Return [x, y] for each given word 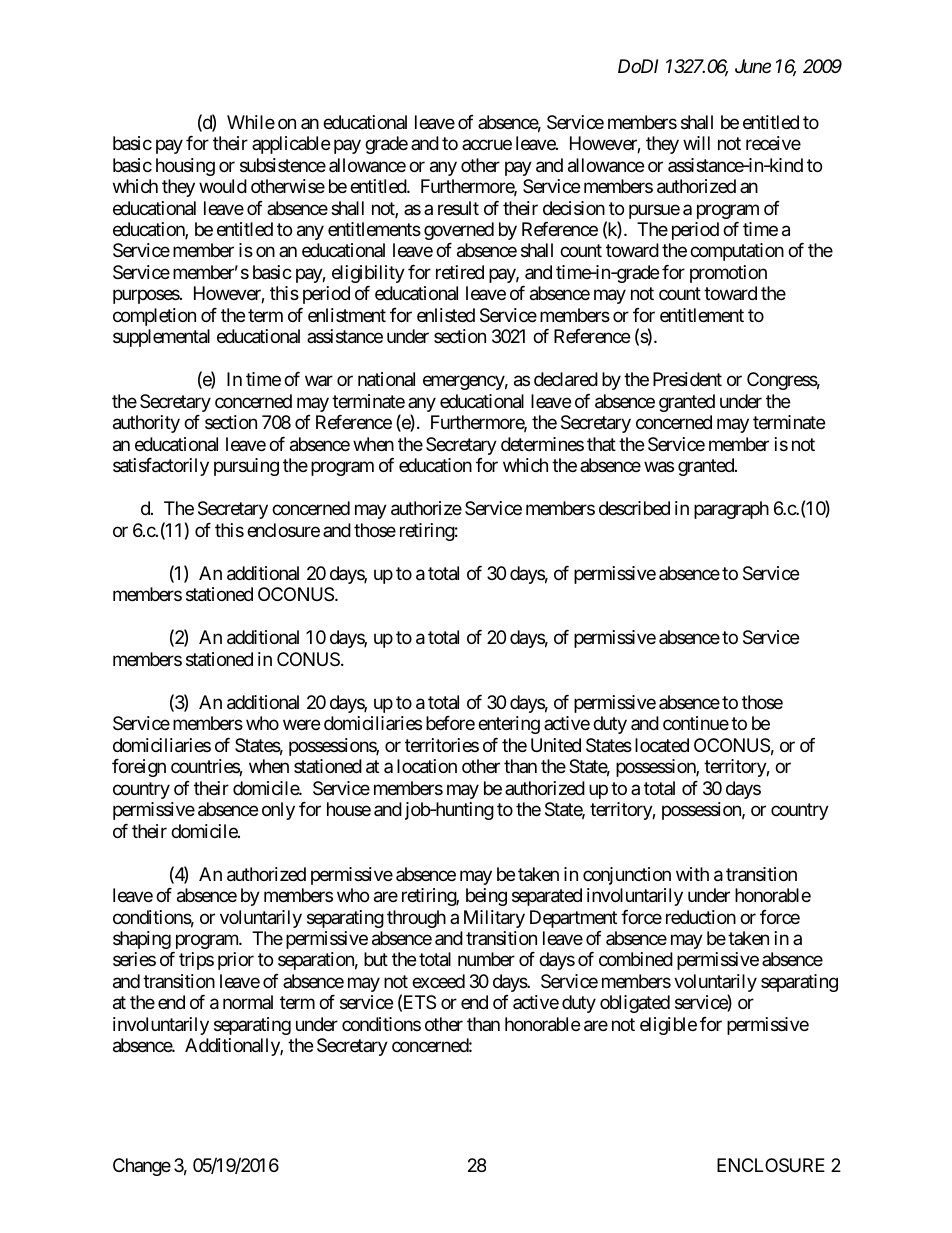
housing [185, 167]
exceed [438, 981]
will [696, 143]
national [386, 379]
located [662, 745]
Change [142, 1167]
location [427, 766]
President [687, 379]
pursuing [246, 467]
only [278, 811]
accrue [487, 145]
